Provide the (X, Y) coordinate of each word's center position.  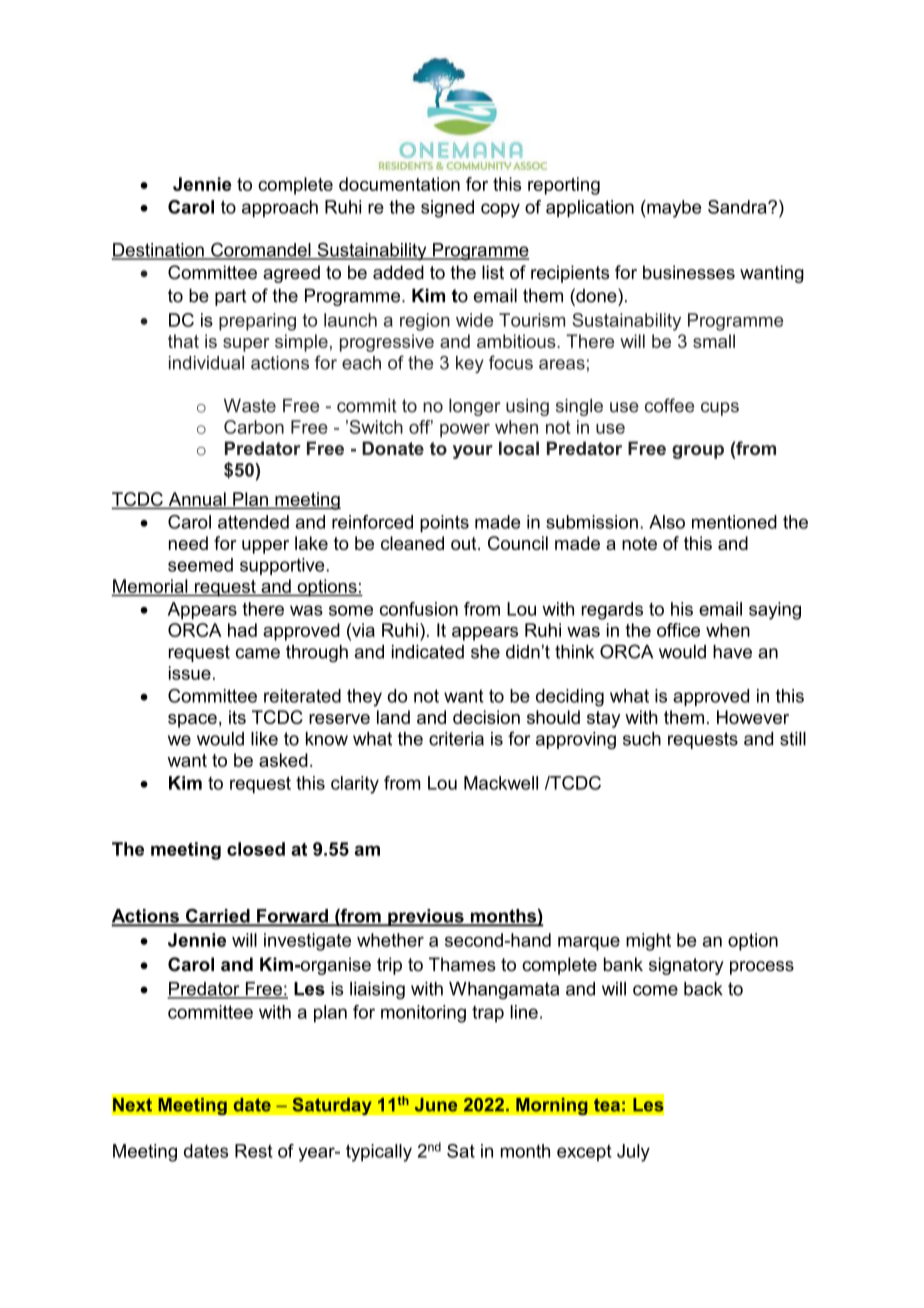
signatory (686, 966)
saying (775, 611)
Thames (462, 964)
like (264, 739)
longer (474, 407)
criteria (456, 739)
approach (280, 209)
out (465, 543)
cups (720, 409)
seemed (200, 565)
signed (447, 209)
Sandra (738, 207)
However (753, 717)
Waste (250, 406)
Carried (218, 917)
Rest (254, 1151)
